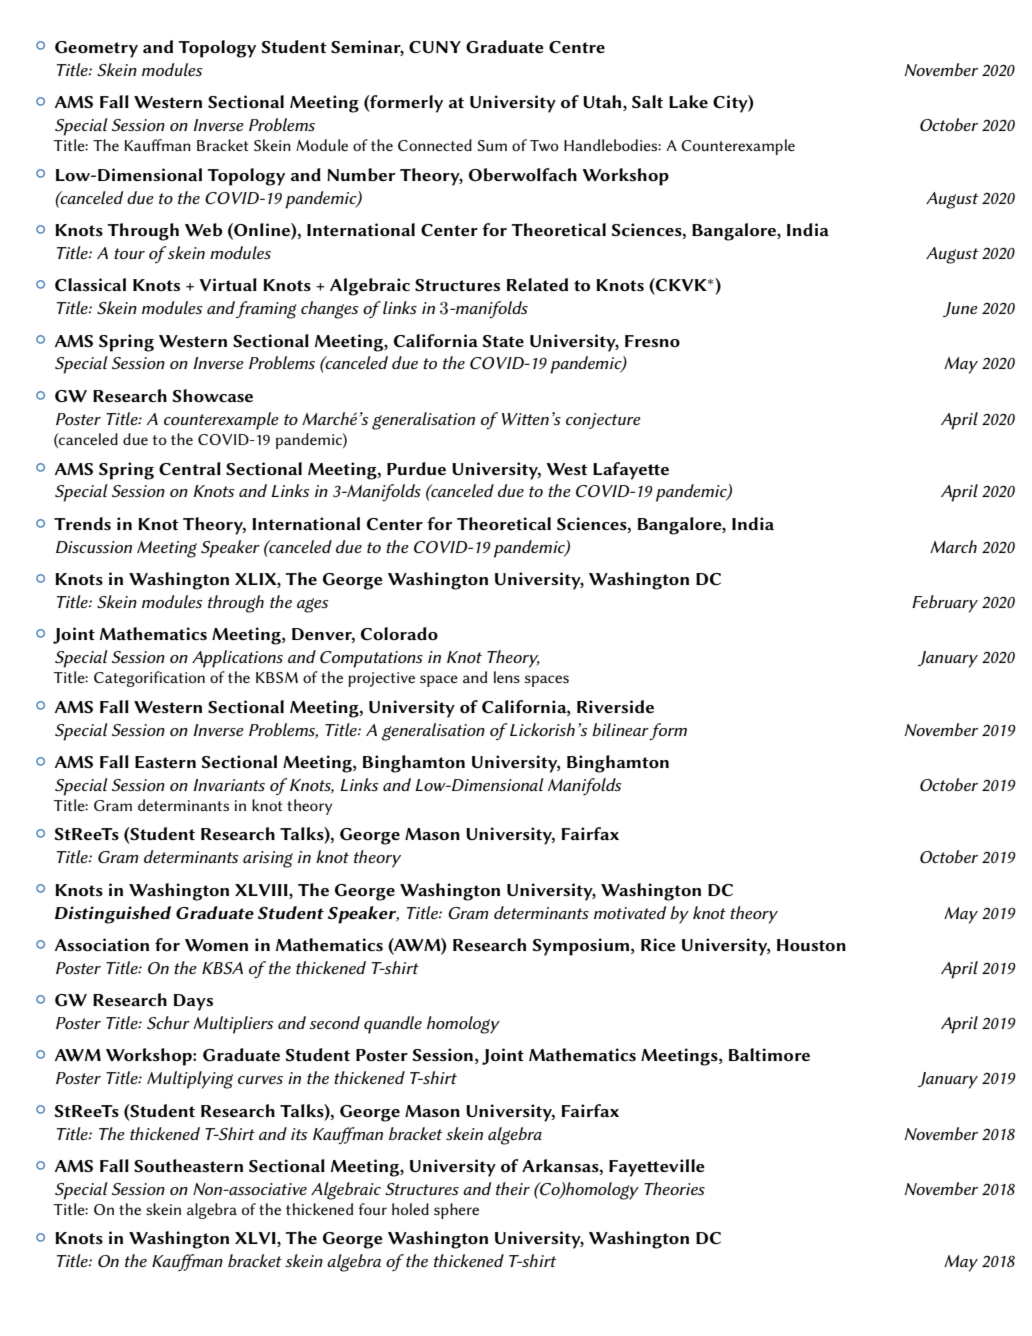 Image resolution: width=1032 pixels, height=1336 pixels. What do you see at coordinates (577, 47) in the screenshot?
I see `Centre` at bounding box center [577, 47].
